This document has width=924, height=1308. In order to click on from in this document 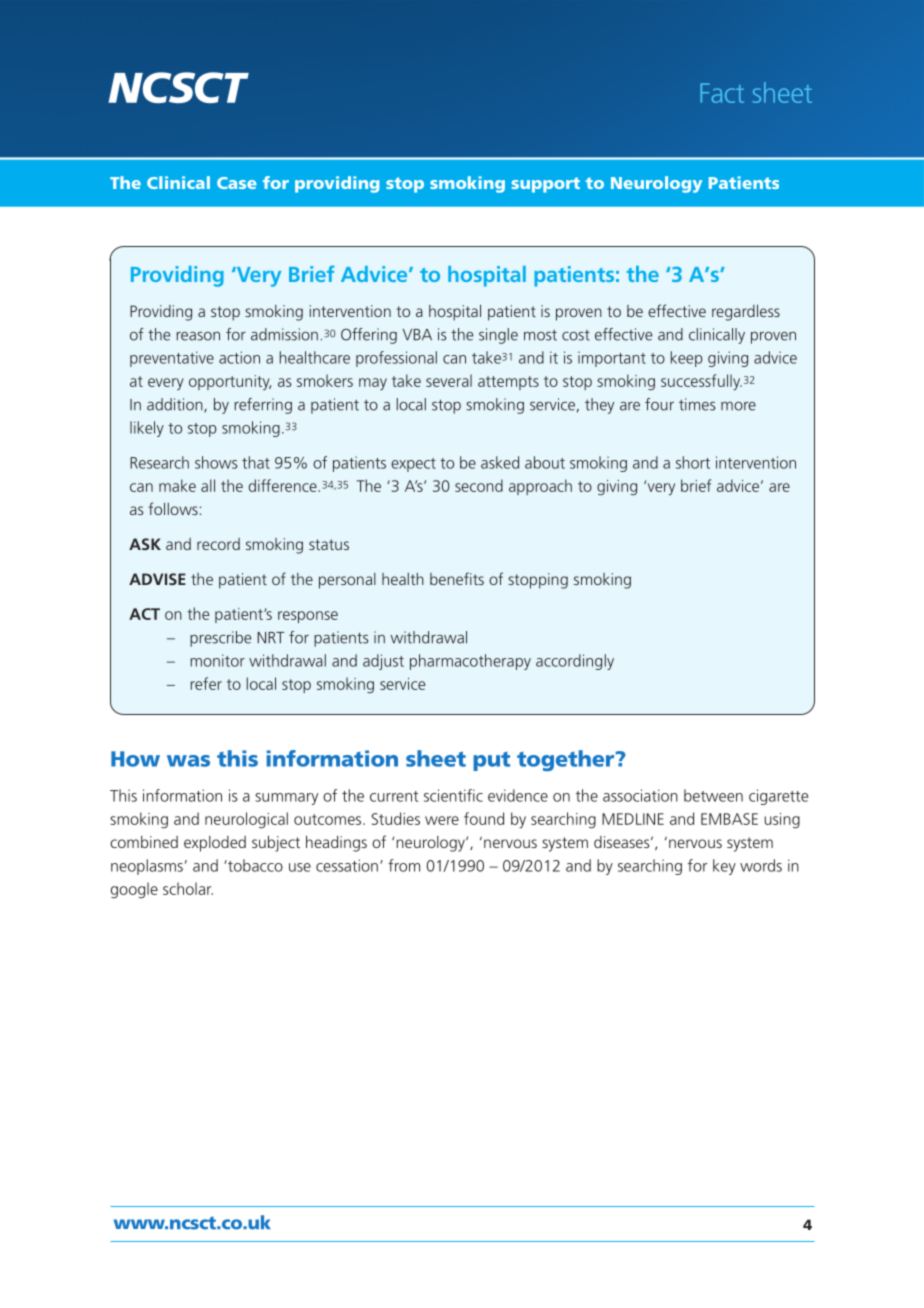, I will do `click(404, 865)`.
